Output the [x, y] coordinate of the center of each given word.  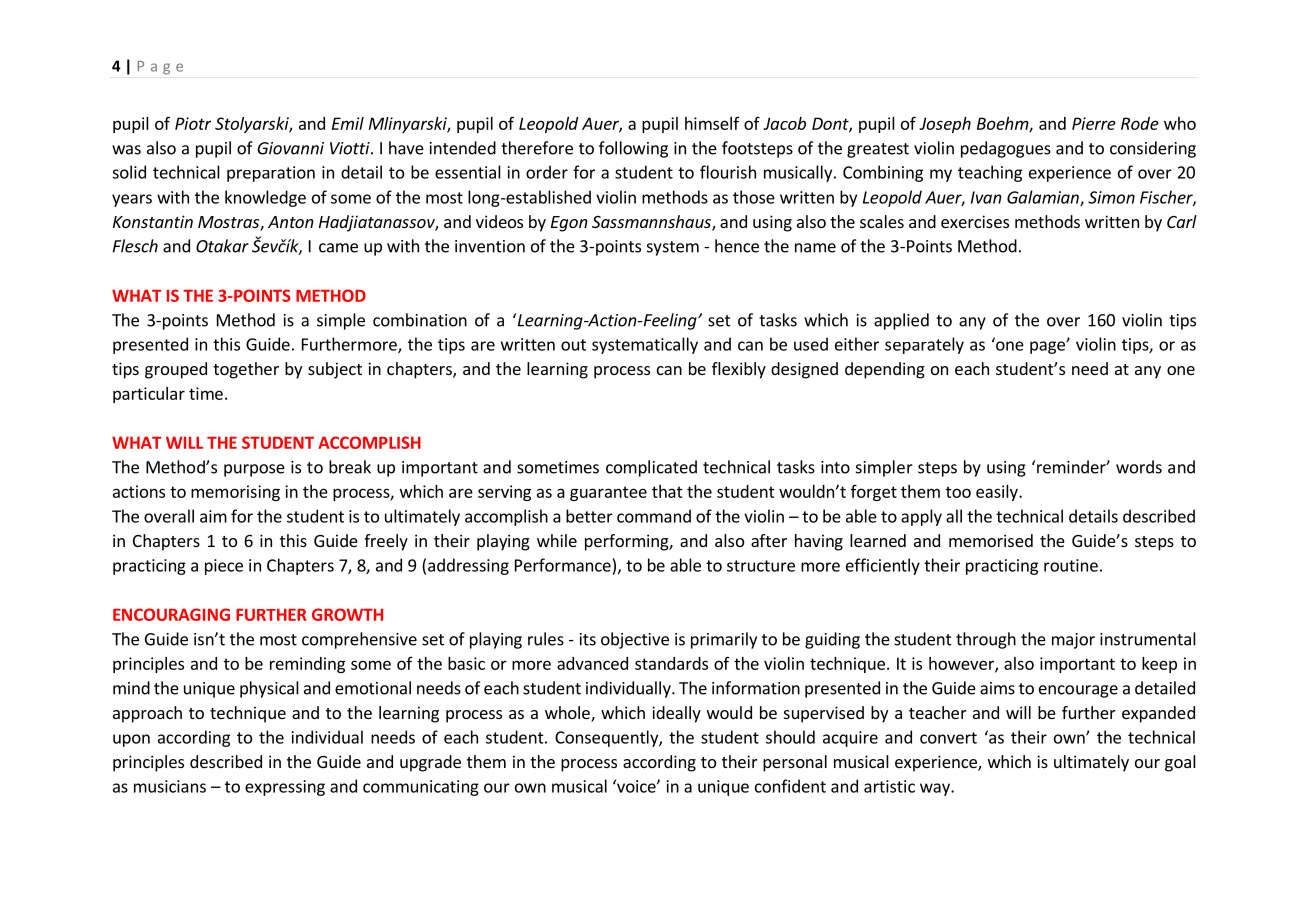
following [633, 149]
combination [420, 320]
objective [635, 640]
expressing [285, 788]
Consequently [607, 738]
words [1139, 467]
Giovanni [290, 148]
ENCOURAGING [171, 614]
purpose [254, 470]
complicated [651, 468]
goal [1180, 763]
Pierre [1094, 123]
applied [901, 321]
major [1073, 641]
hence [737, 246]
